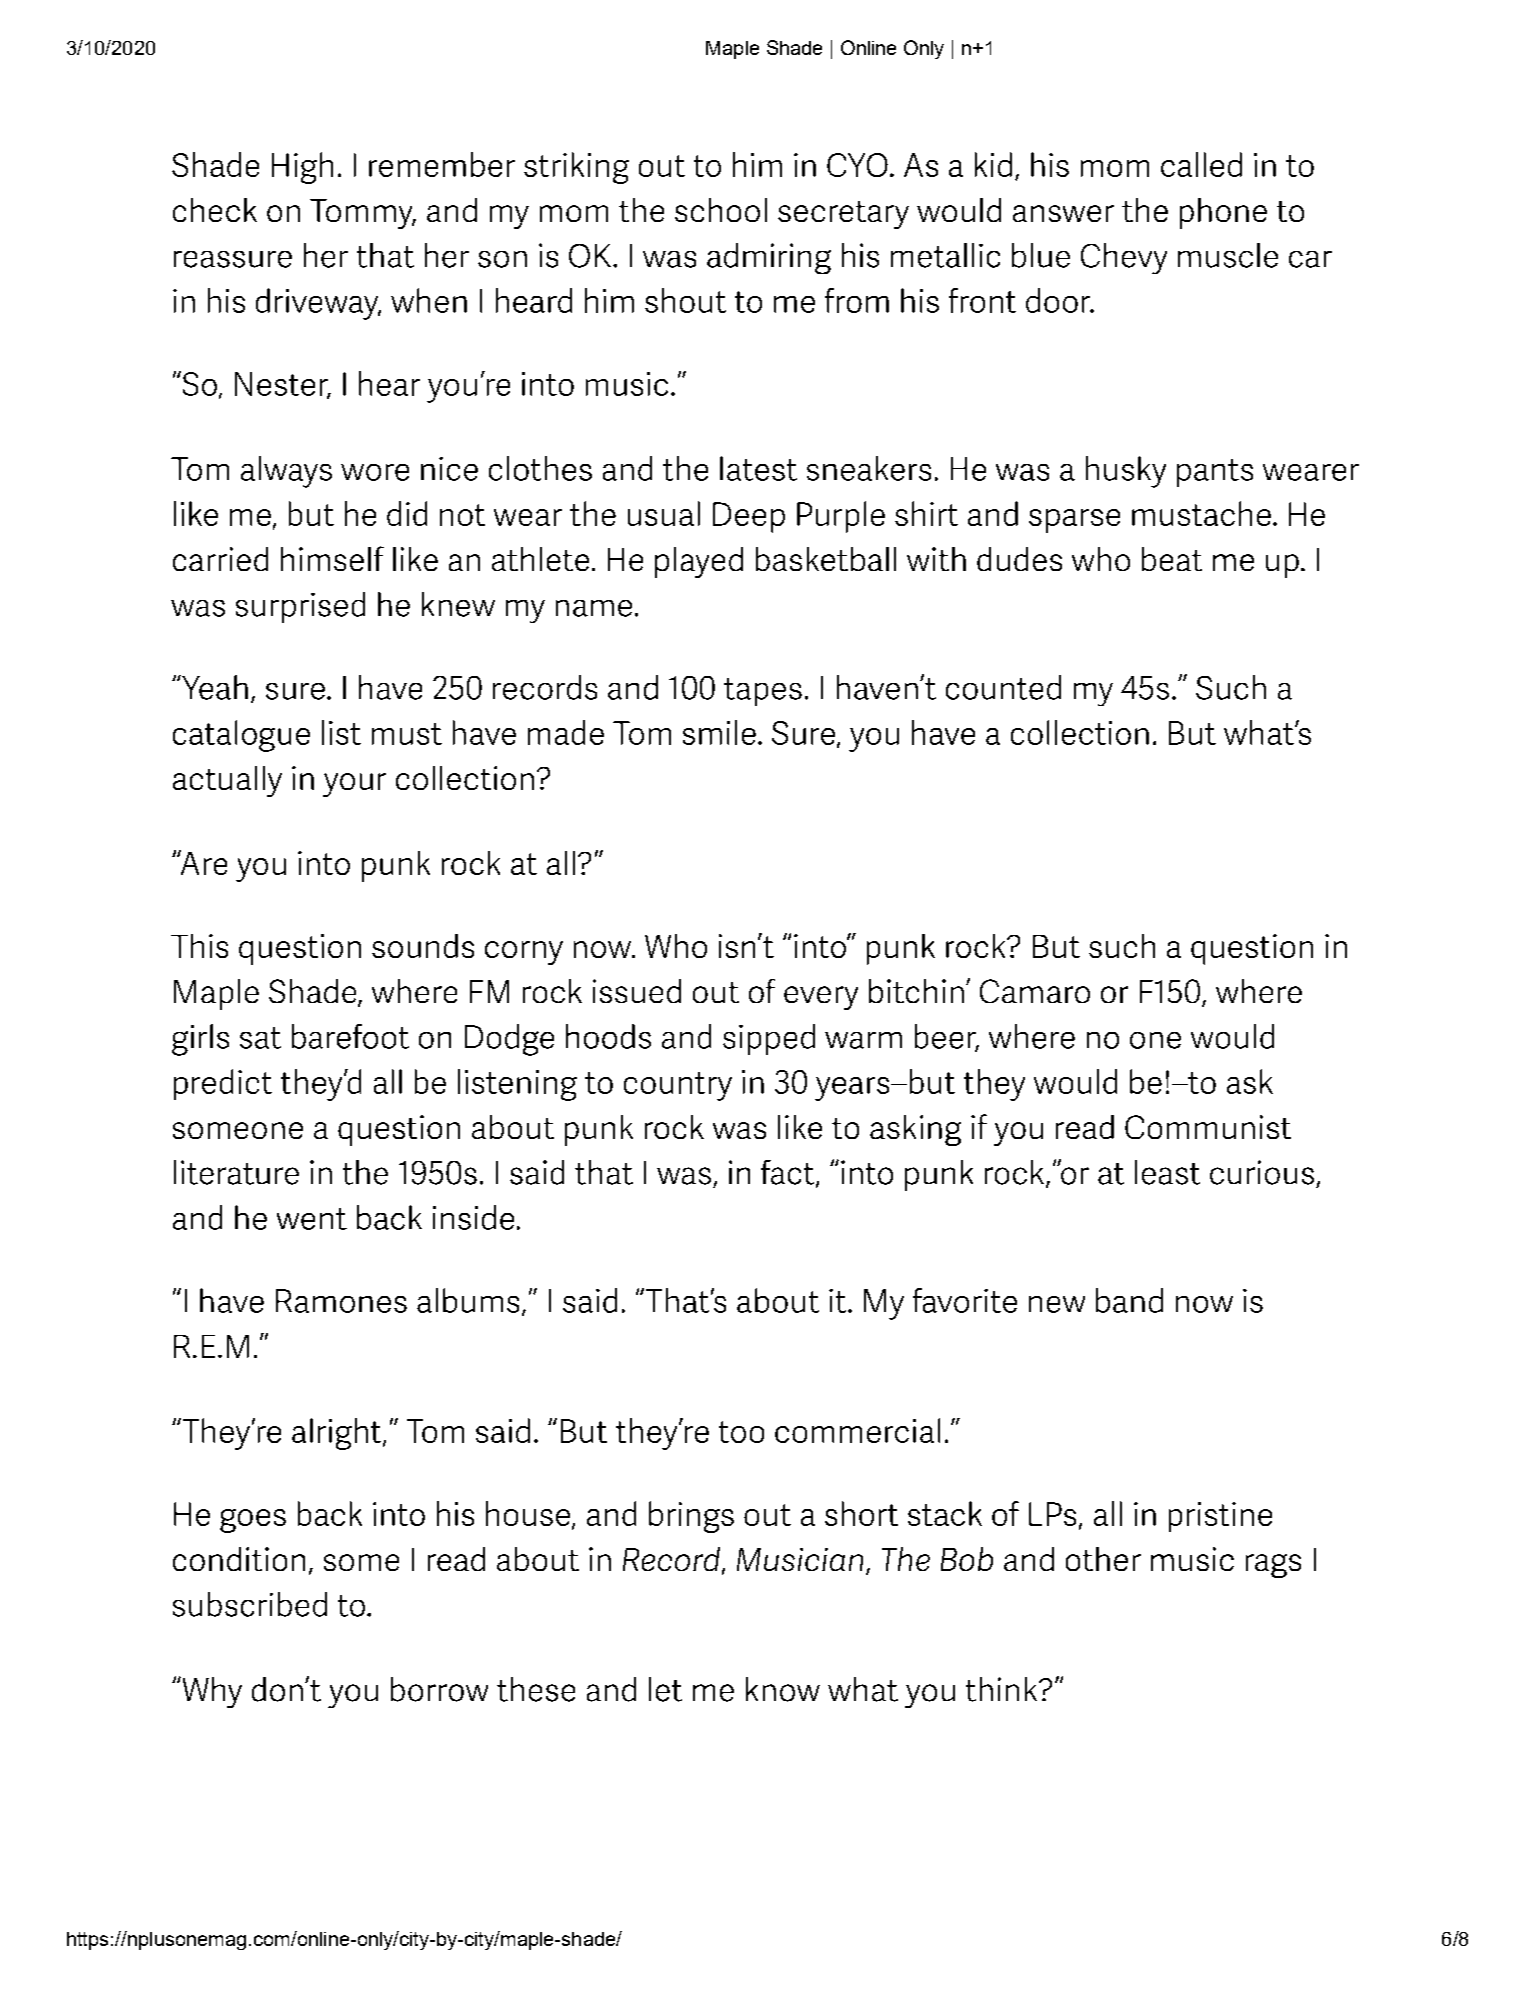 This screenshot has height=1989, width=1536. Describe the element at coordinates (362, 214) in the screenshot. I see `Tommy` at that location.
